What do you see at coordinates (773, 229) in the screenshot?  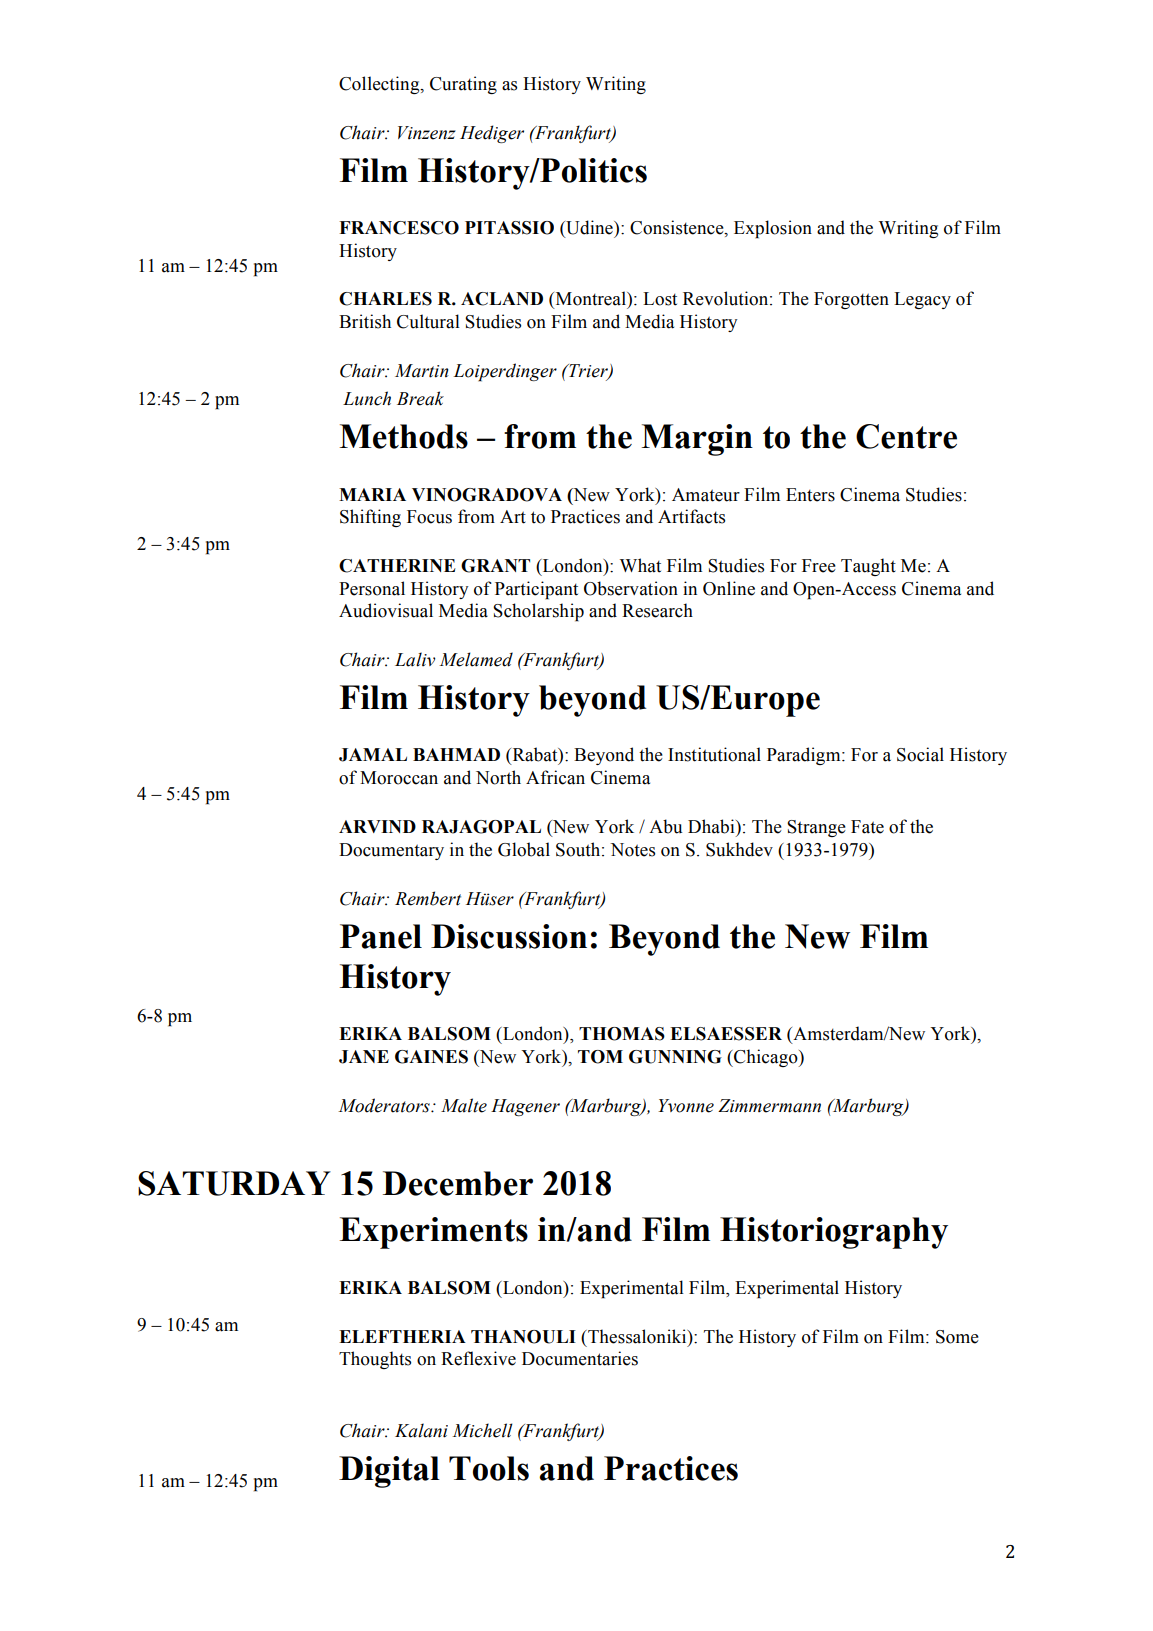 I see `Explosion` at bounding box center [773, 229].
